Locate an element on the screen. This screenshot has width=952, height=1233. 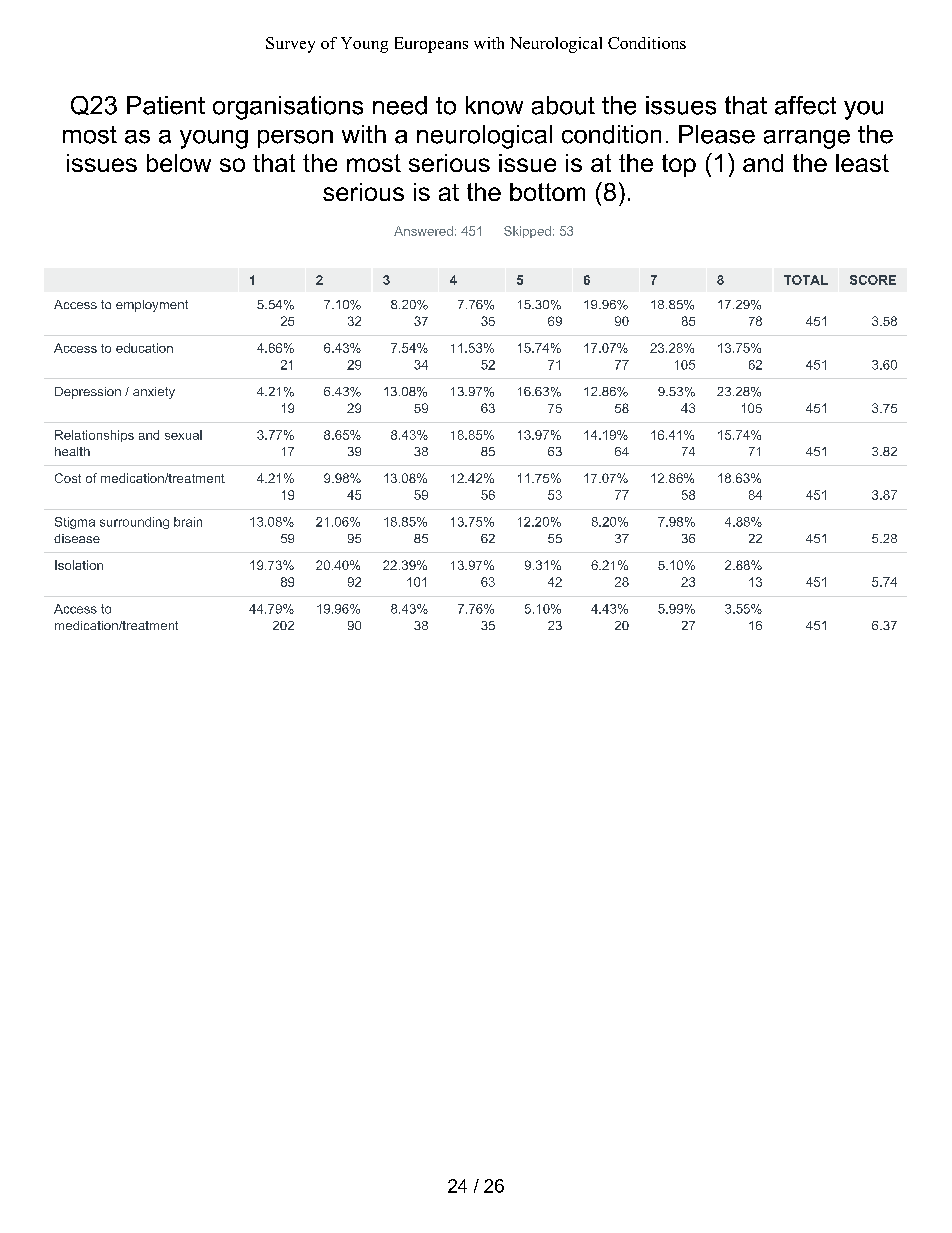
affect is located at coordinates (805, 105).
